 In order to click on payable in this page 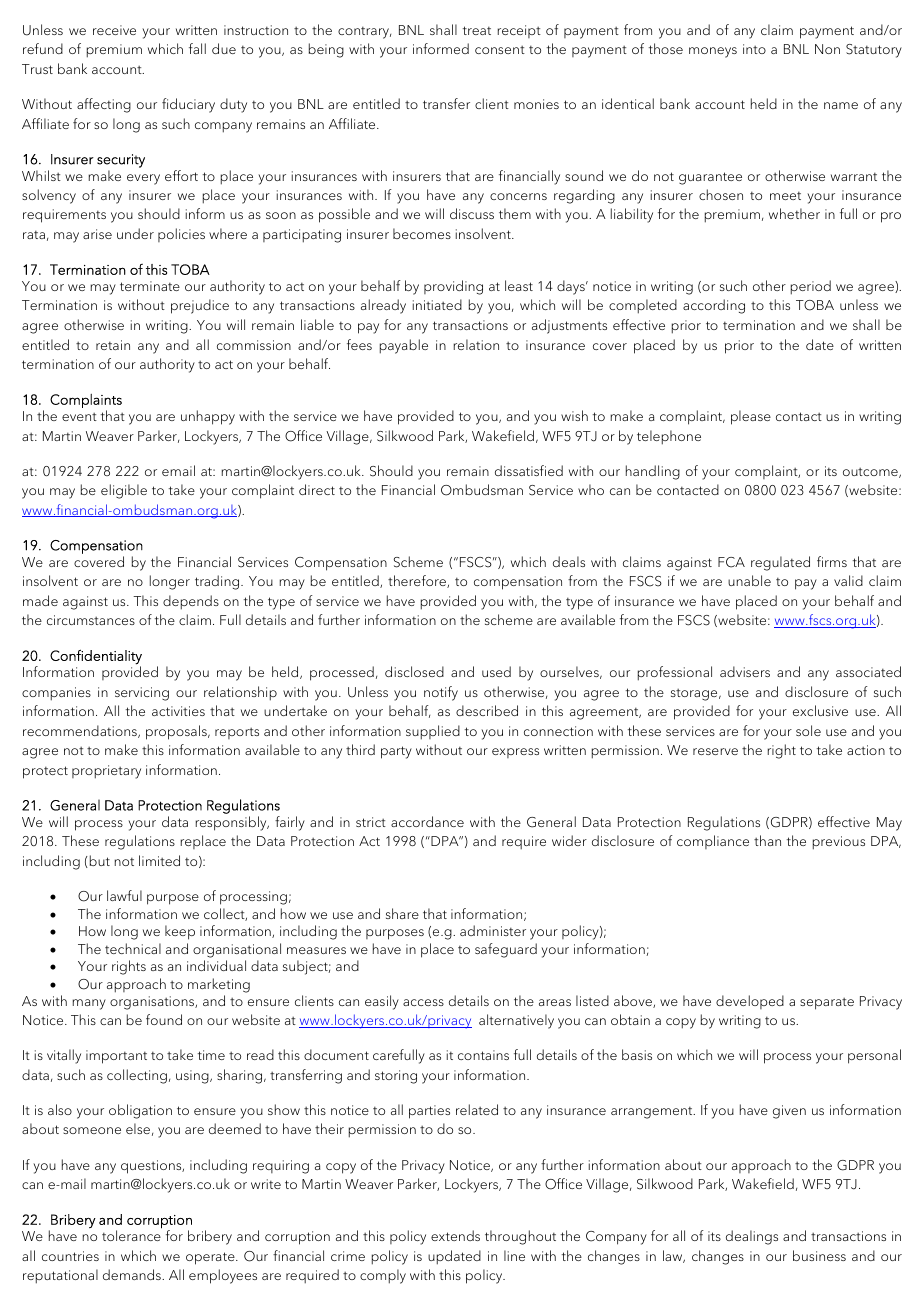, I will do `click(404, 346)`.
